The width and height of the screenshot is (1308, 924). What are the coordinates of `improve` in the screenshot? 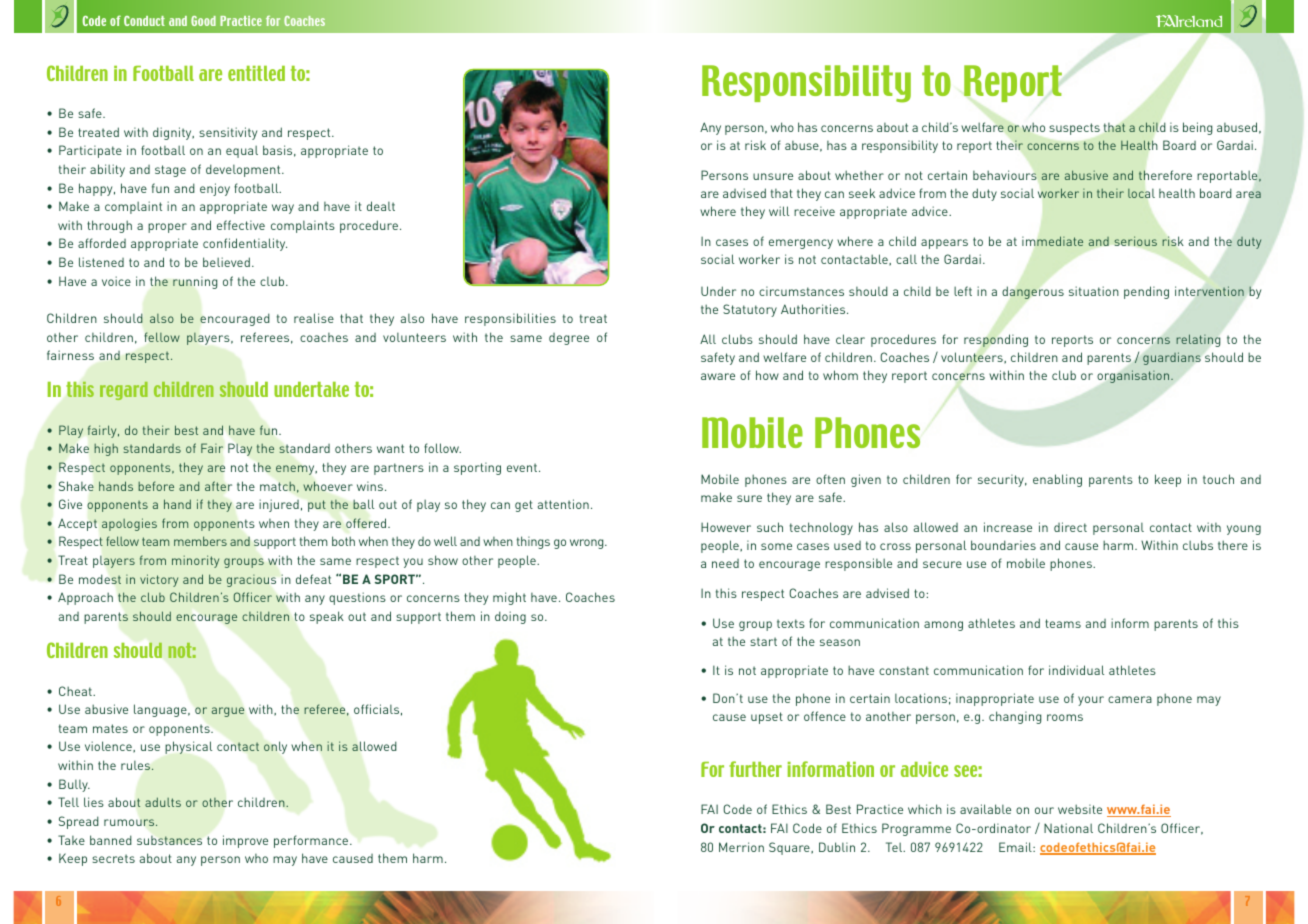 It's located at (245, 841).
